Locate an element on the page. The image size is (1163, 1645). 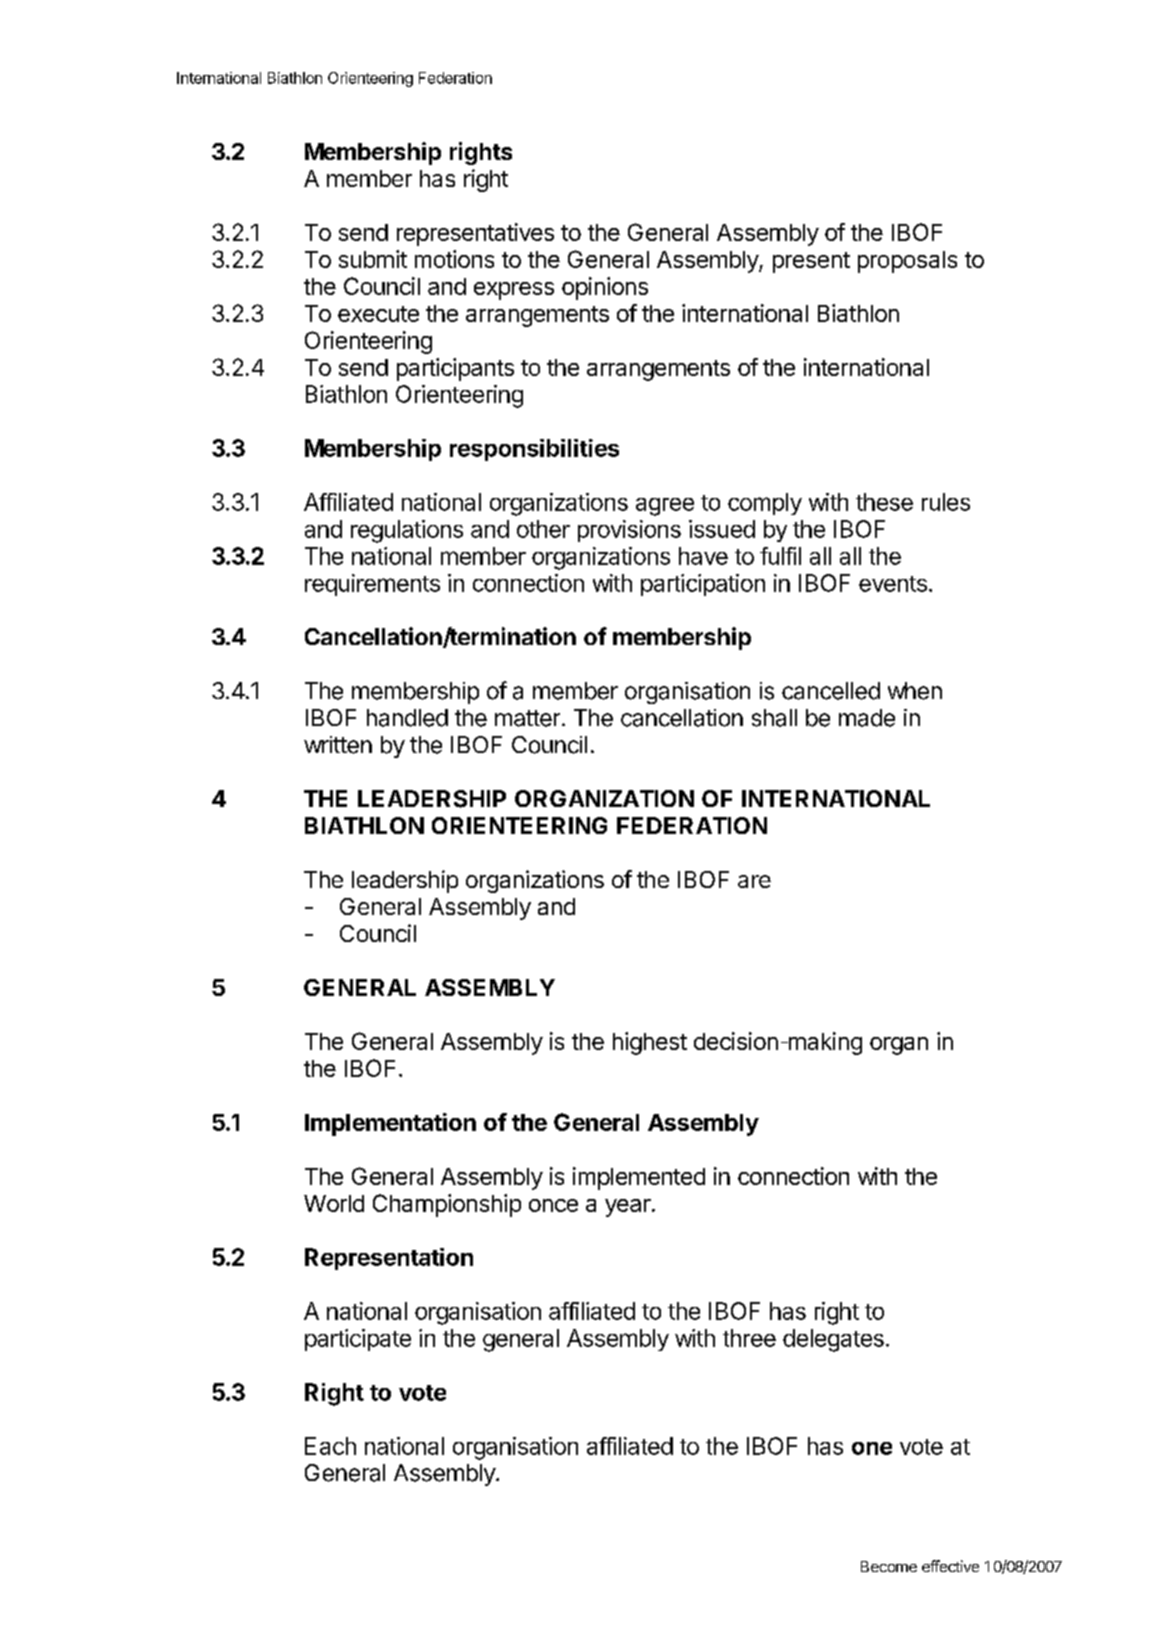
are is located at coordinates (754, 881).
